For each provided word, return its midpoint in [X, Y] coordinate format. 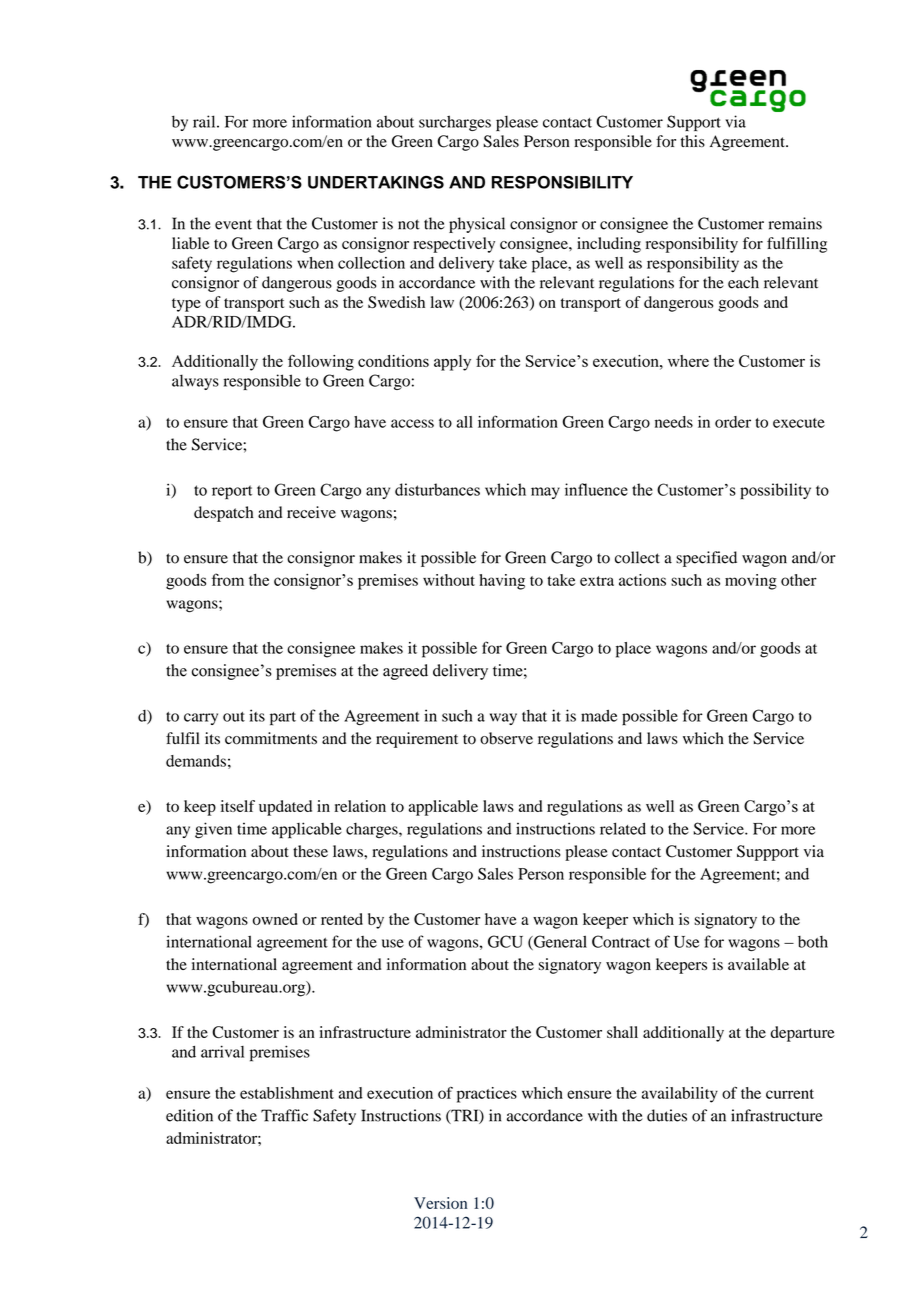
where [688, 361]
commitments [271, 738]
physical [477, 225]
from [228, 579]
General [559, 942]
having [502, 582]
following [321, 362]
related [623, 828]
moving [751, 582]
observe [506, 738]
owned [275, 919]
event [233, 224]
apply [452, 363]
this [693, 141]
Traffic [284, 1115]
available [758, 964]
